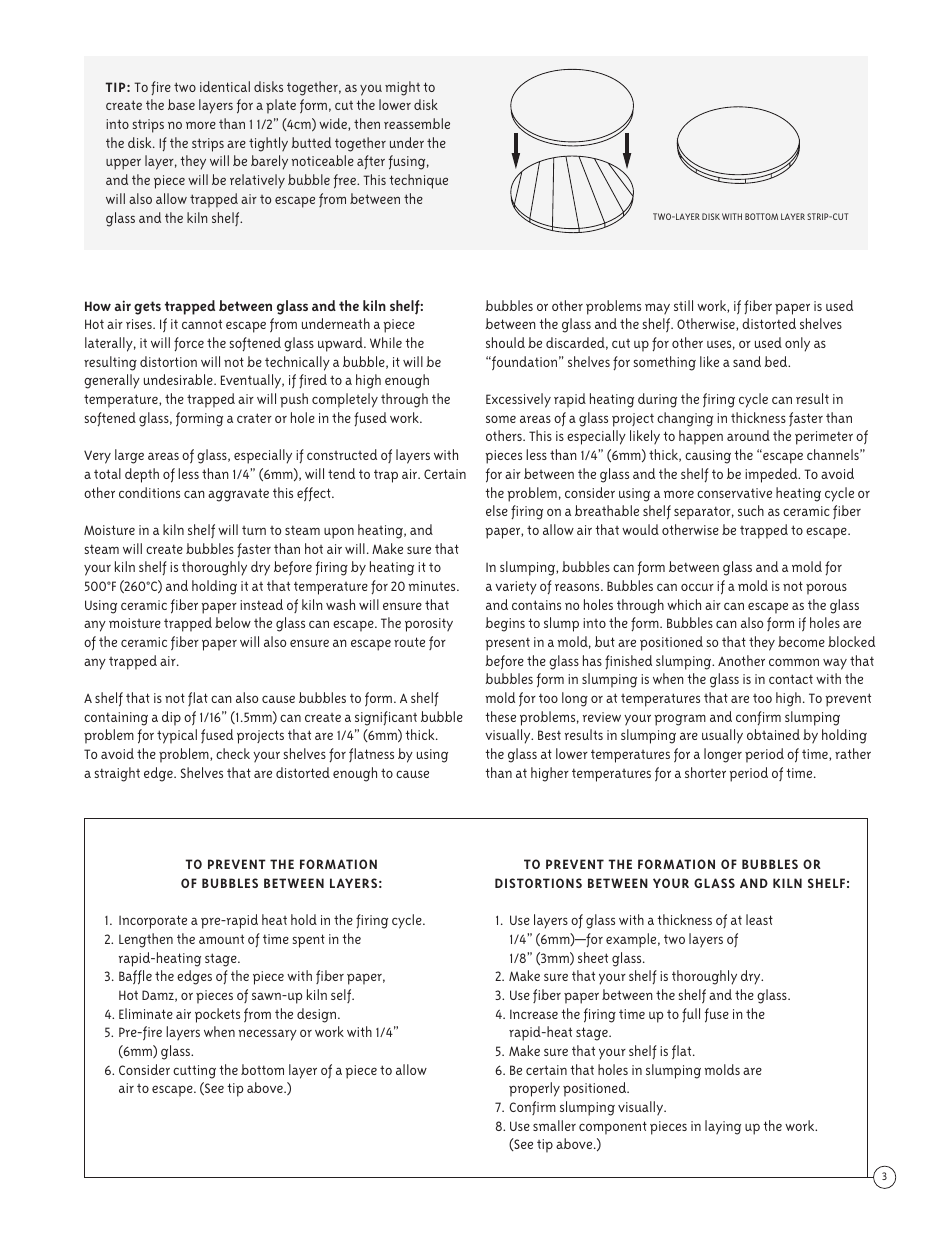 This document has width=952, height=1233. I want to click on Incorporate, so click(153, 922).
